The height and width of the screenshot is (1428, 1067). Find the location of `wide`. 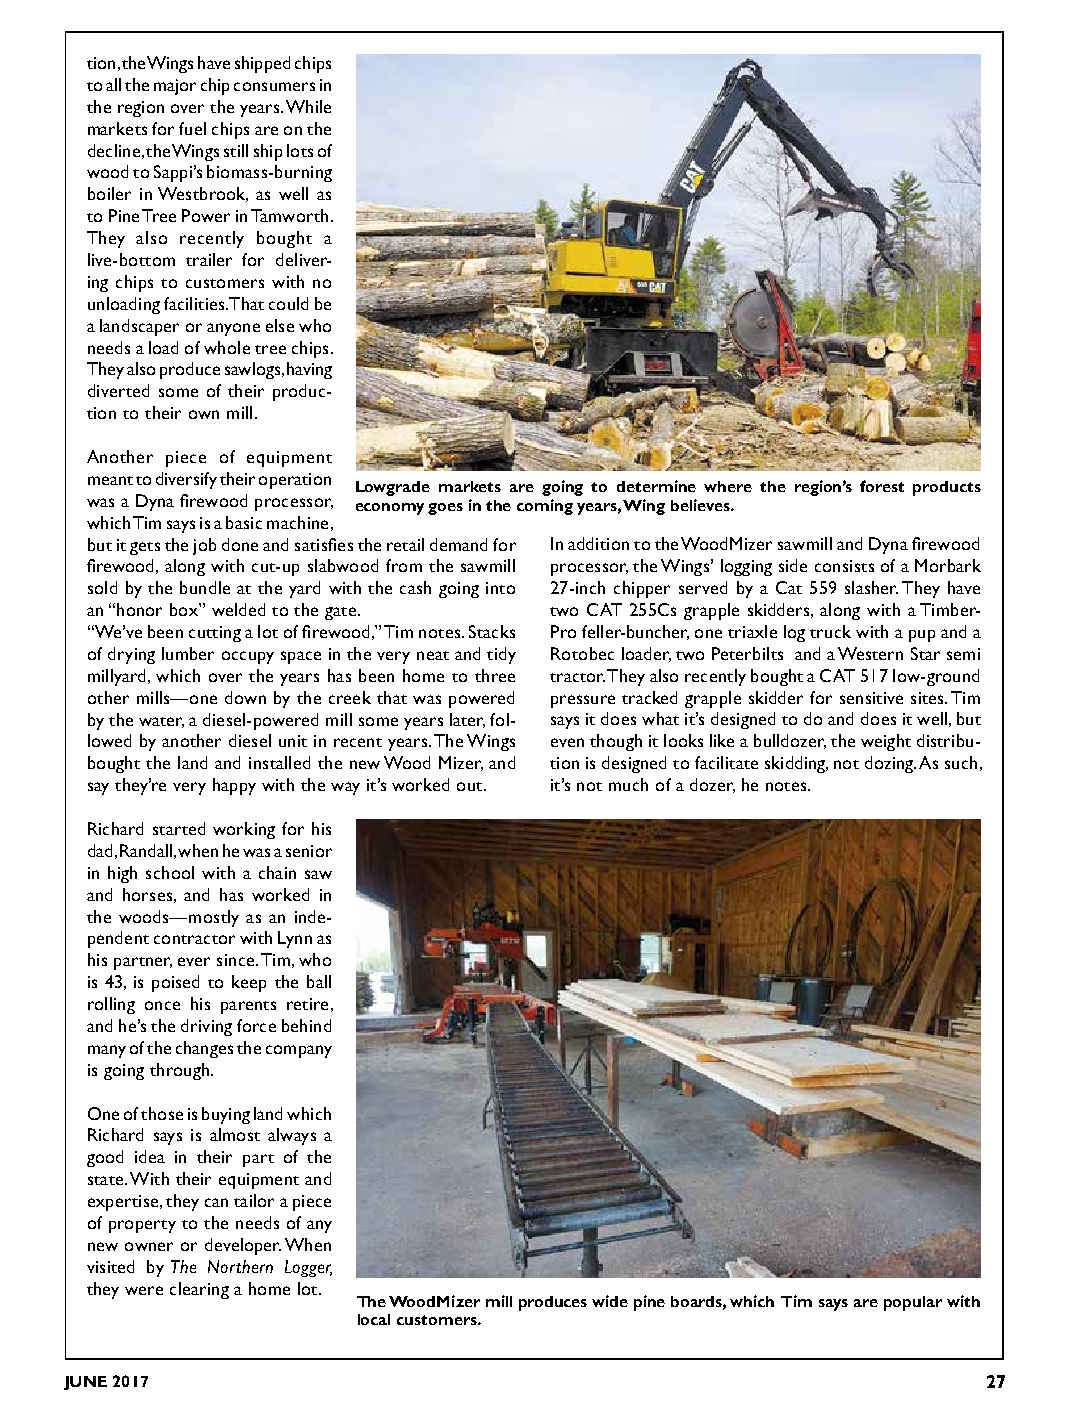

wide is located at coordinates (610, 1301).
